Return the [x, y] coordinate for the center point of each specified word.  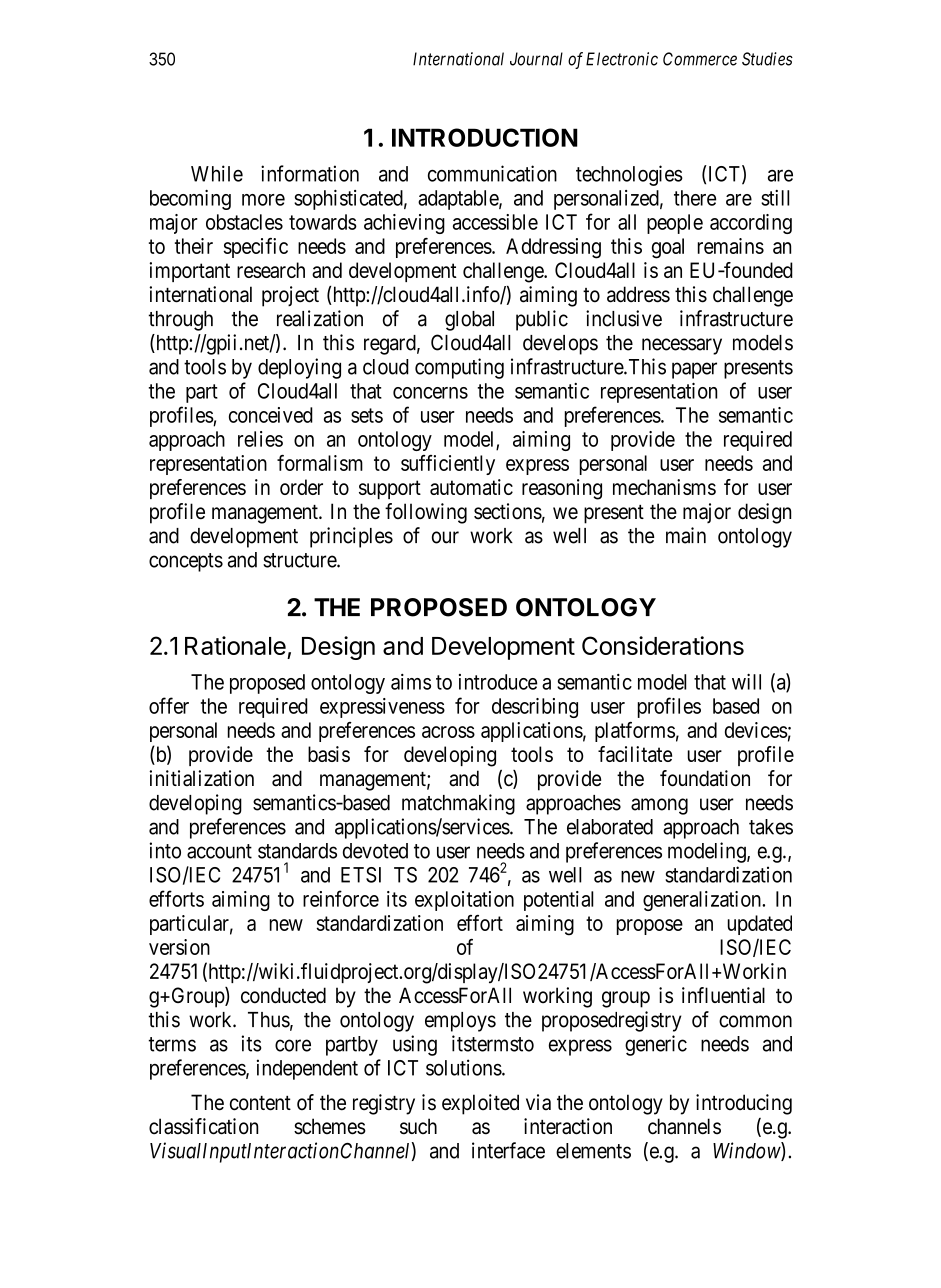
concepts [186, 562]
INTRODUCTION [485, 137]
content [260, 1103]
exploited [480, 1104]
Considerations [663, 645]
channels [684, 1126]
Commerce [700, 59]
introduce [498, 682]
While [217, 173]
